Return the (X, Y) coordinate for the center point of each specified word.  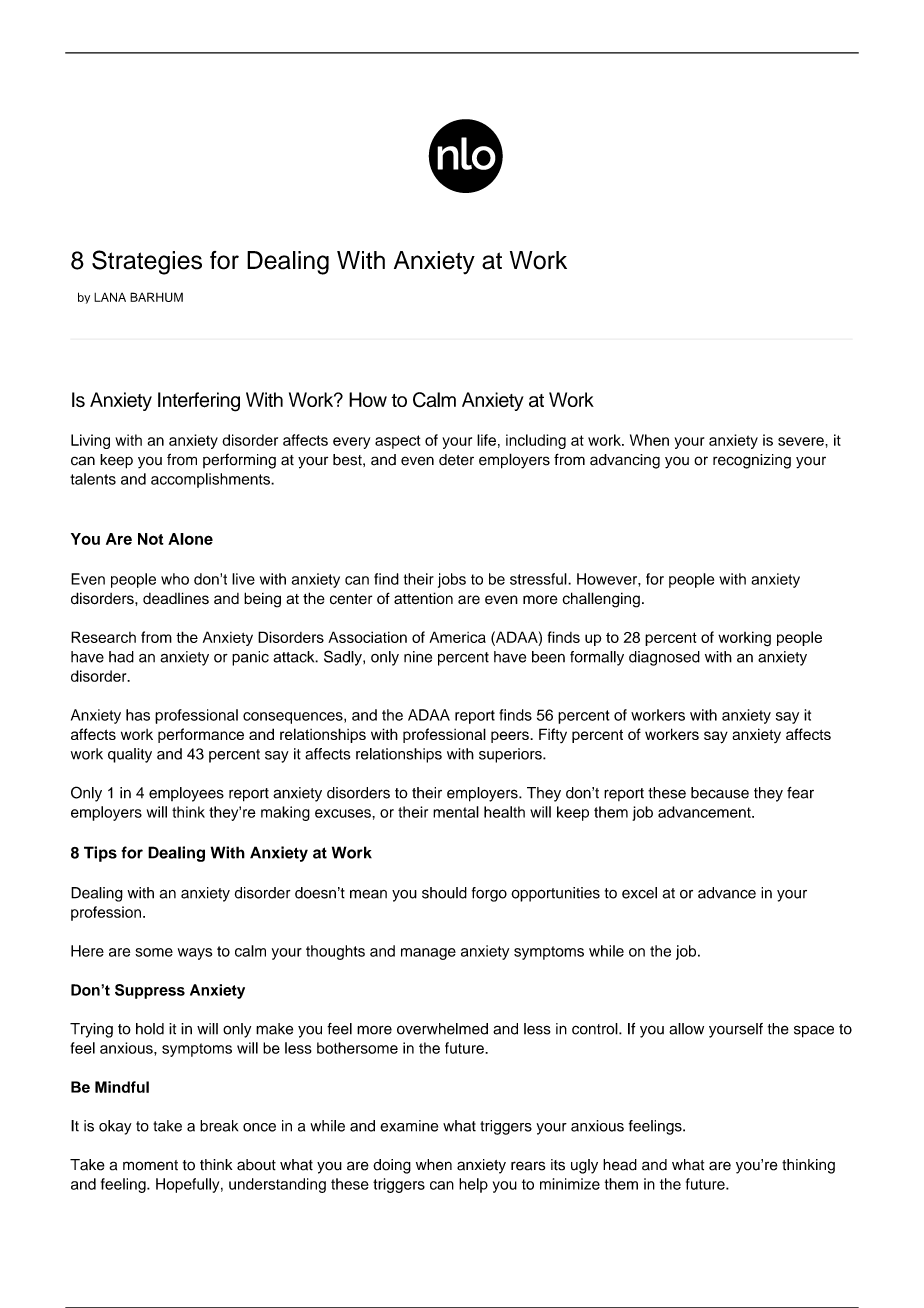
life (486, 440)
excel (639, 893)
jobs (452, 580)
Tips (100, 854)
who (175, 579)
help (473, 1185)
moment (150, 1165)
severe (802, 441)
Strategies (147, 262)
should (444, 893)
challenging (601, 600)
